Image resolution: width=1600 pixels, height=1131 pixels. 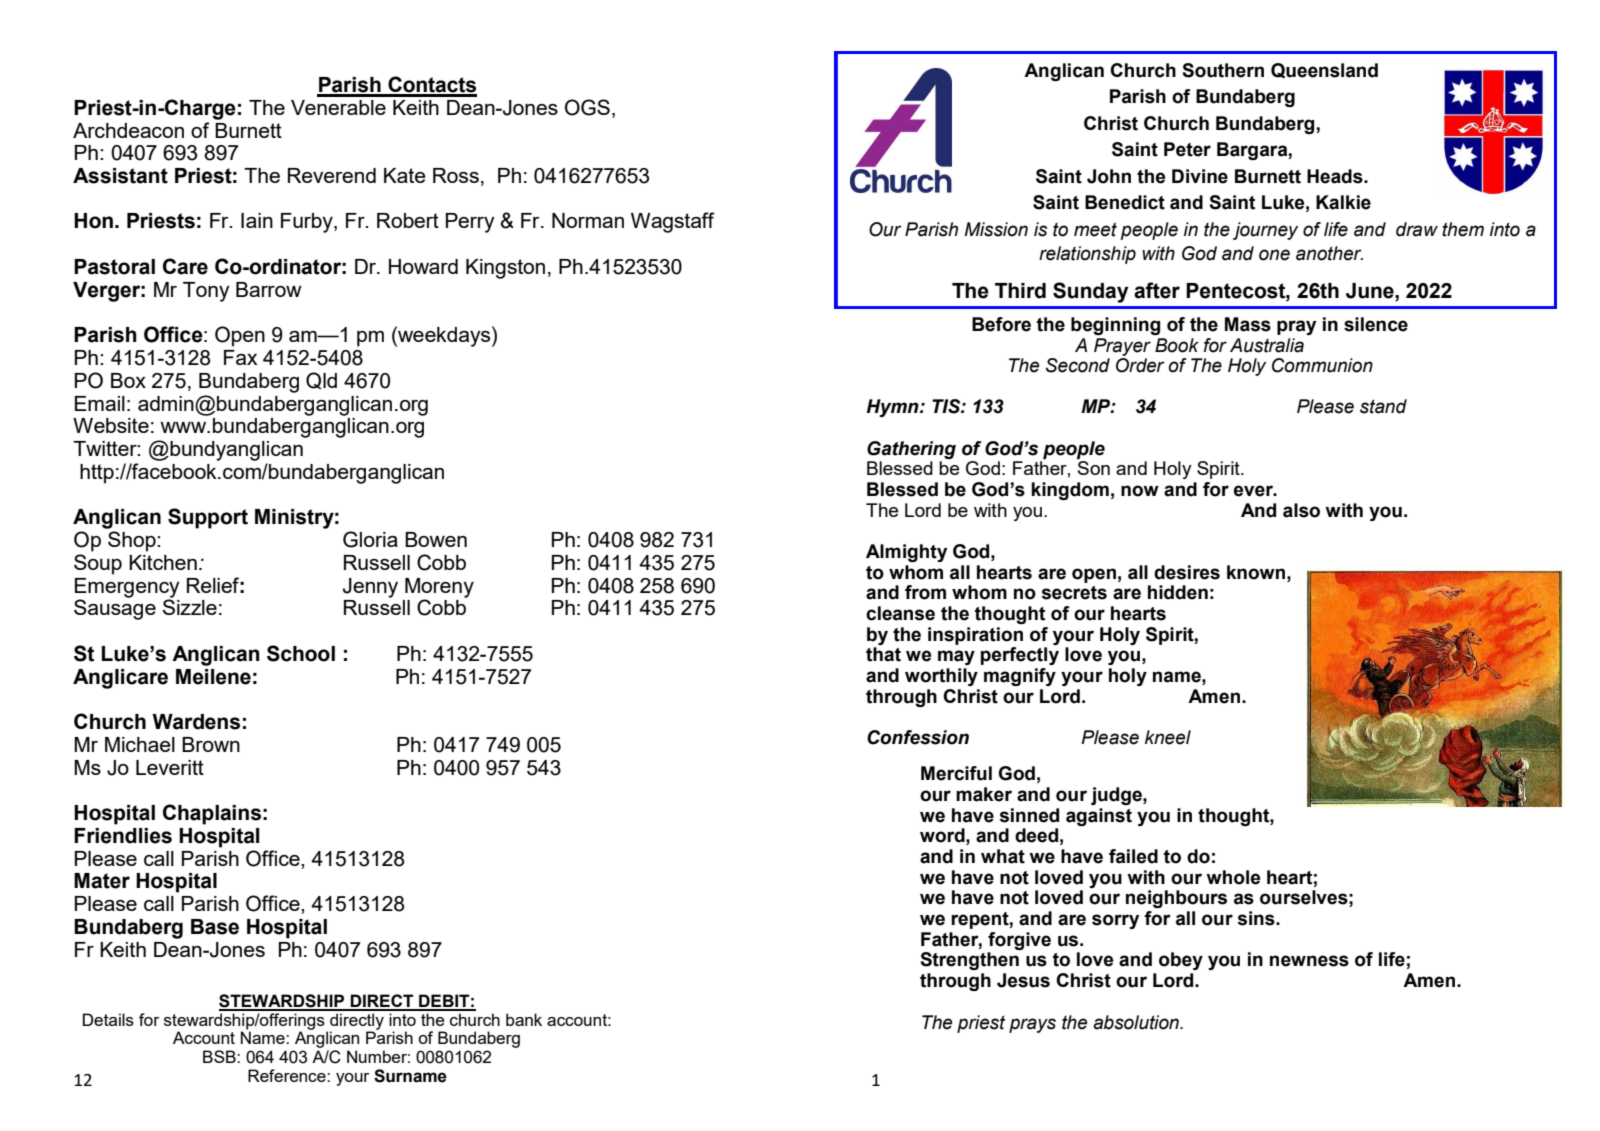 What do you see at coordinates (321, 380) in the screenshot?
I see `Qld` at bounding box center [321, 380].
